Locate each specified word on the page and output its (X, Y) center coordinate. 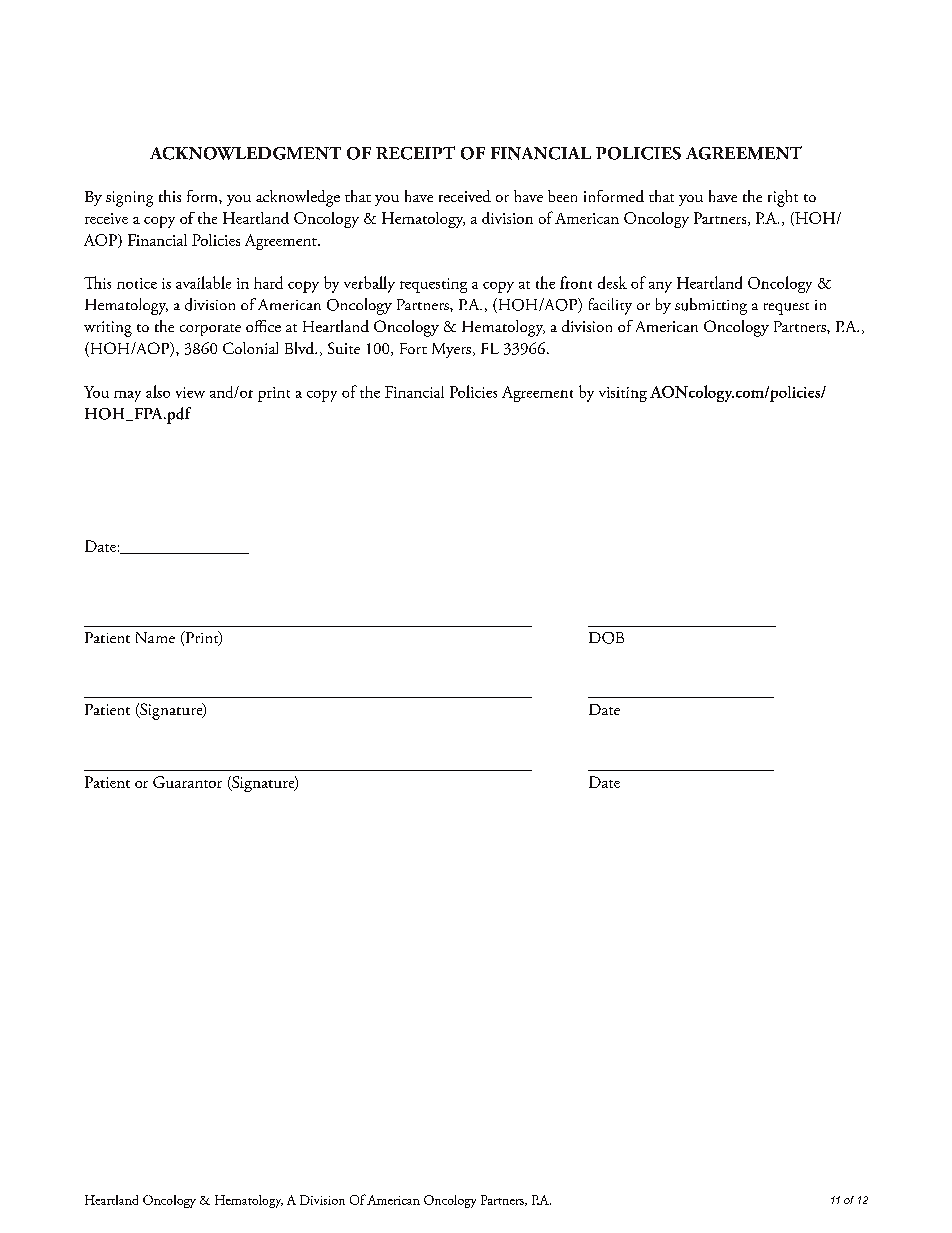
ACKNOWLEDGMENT (245, 153)
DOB (606, 638)
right (783, 198)
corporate (210, 330)
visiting (623, 394)
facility (610, 306)
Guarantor (187, 782)
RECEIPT (415, 153)
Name (155, 637)
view (190, 392)
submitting (711, 306)
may (127, 396)
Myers (451, 350)
